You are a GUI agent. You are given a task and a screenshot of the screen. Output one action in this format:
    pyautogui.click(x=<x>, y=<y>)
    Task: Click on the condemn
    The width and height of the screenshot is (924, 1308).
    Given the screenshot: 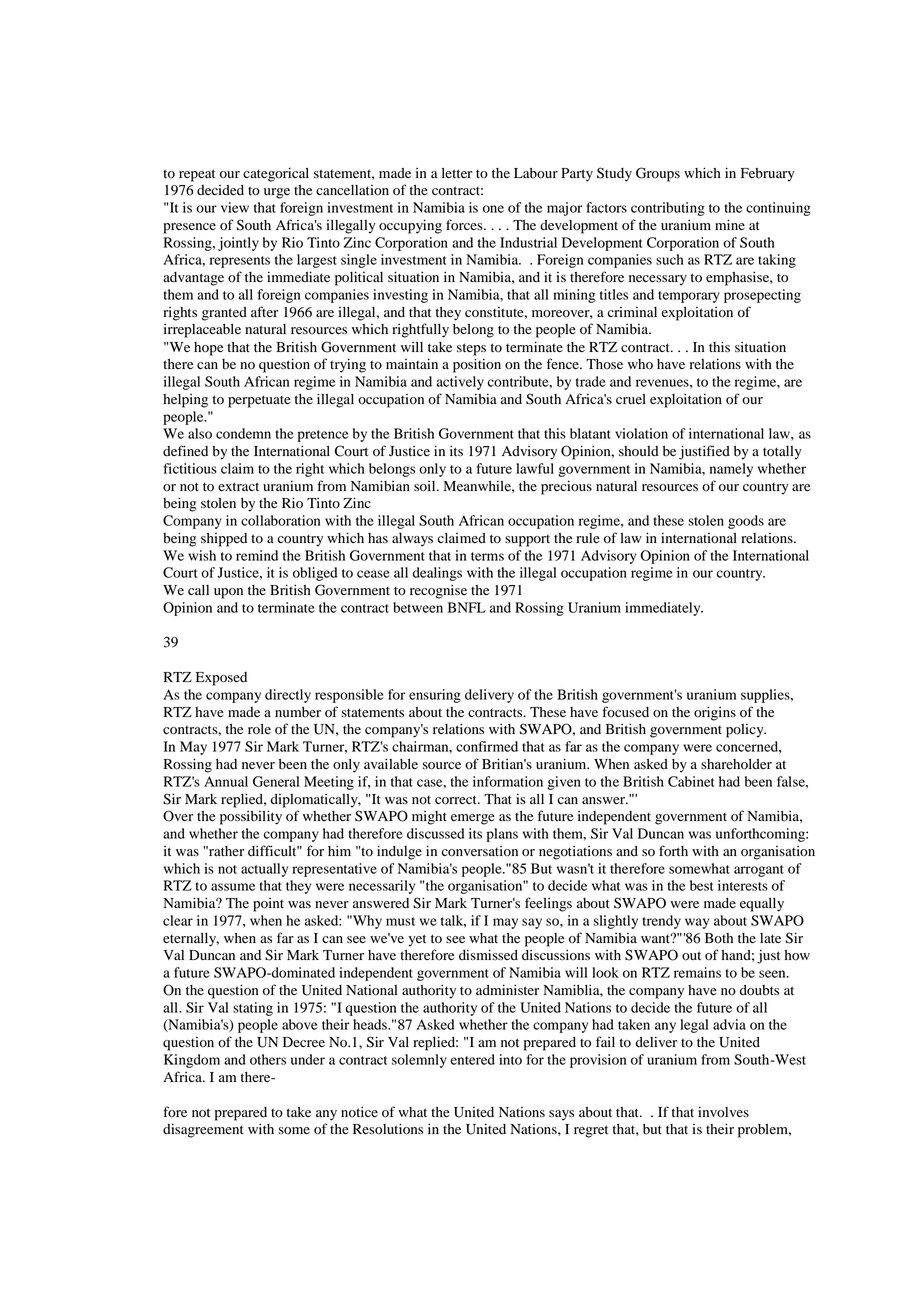 What is the action you would take?
    pyautogui.click(x=243, y=433)
